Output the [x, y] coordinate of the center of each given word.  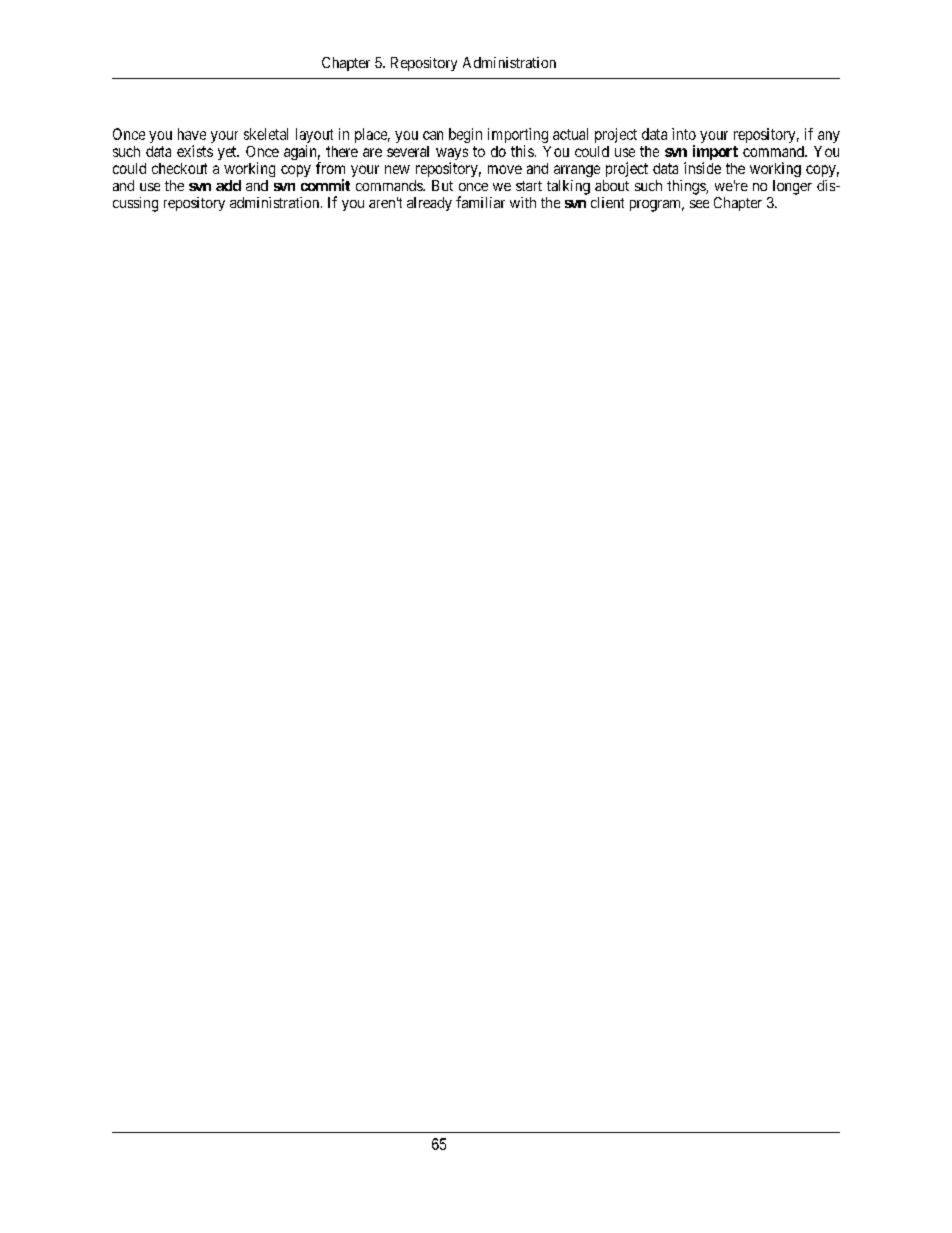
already [429, 204]
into [684, 134]
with [523, 202]
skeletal [266, 134]
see [699, 204]
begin [465, 135]
